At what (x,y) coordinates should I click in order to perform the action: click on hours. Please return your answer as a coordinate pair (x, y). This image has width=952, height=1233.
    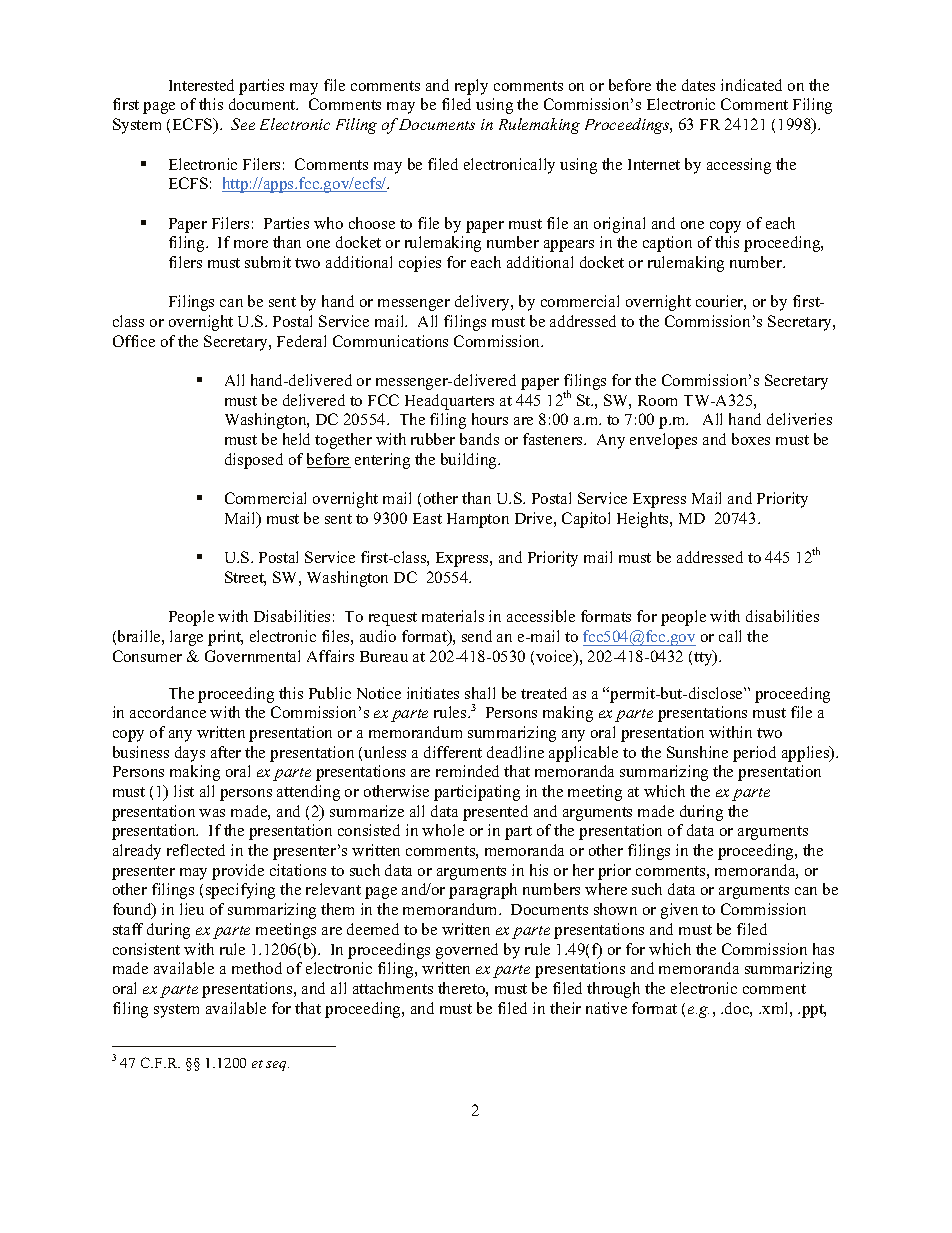
    Looking at the image, I should click on (490, 419).
